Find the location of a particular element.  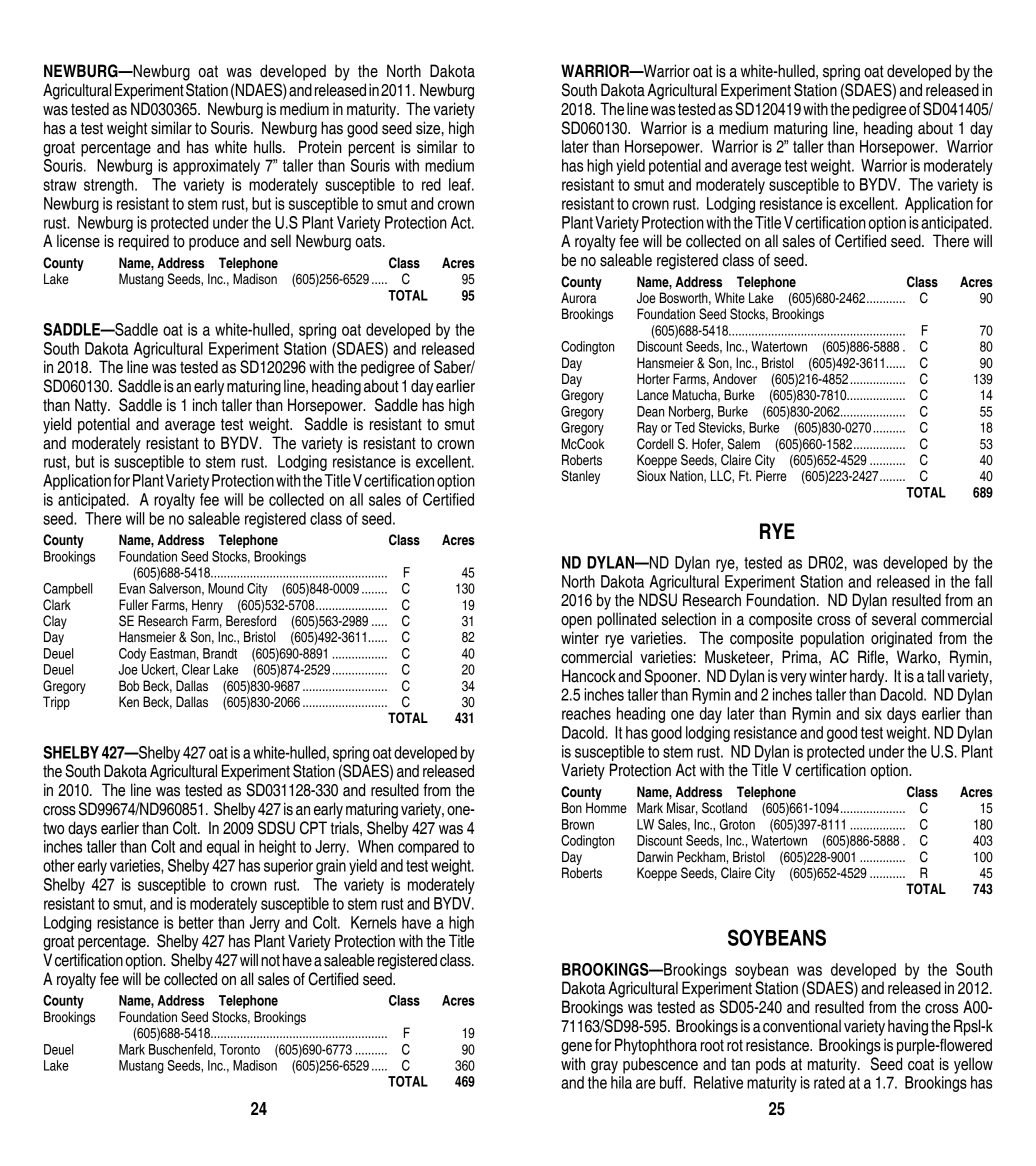

Aurora is located at coordinates (579, 298).
